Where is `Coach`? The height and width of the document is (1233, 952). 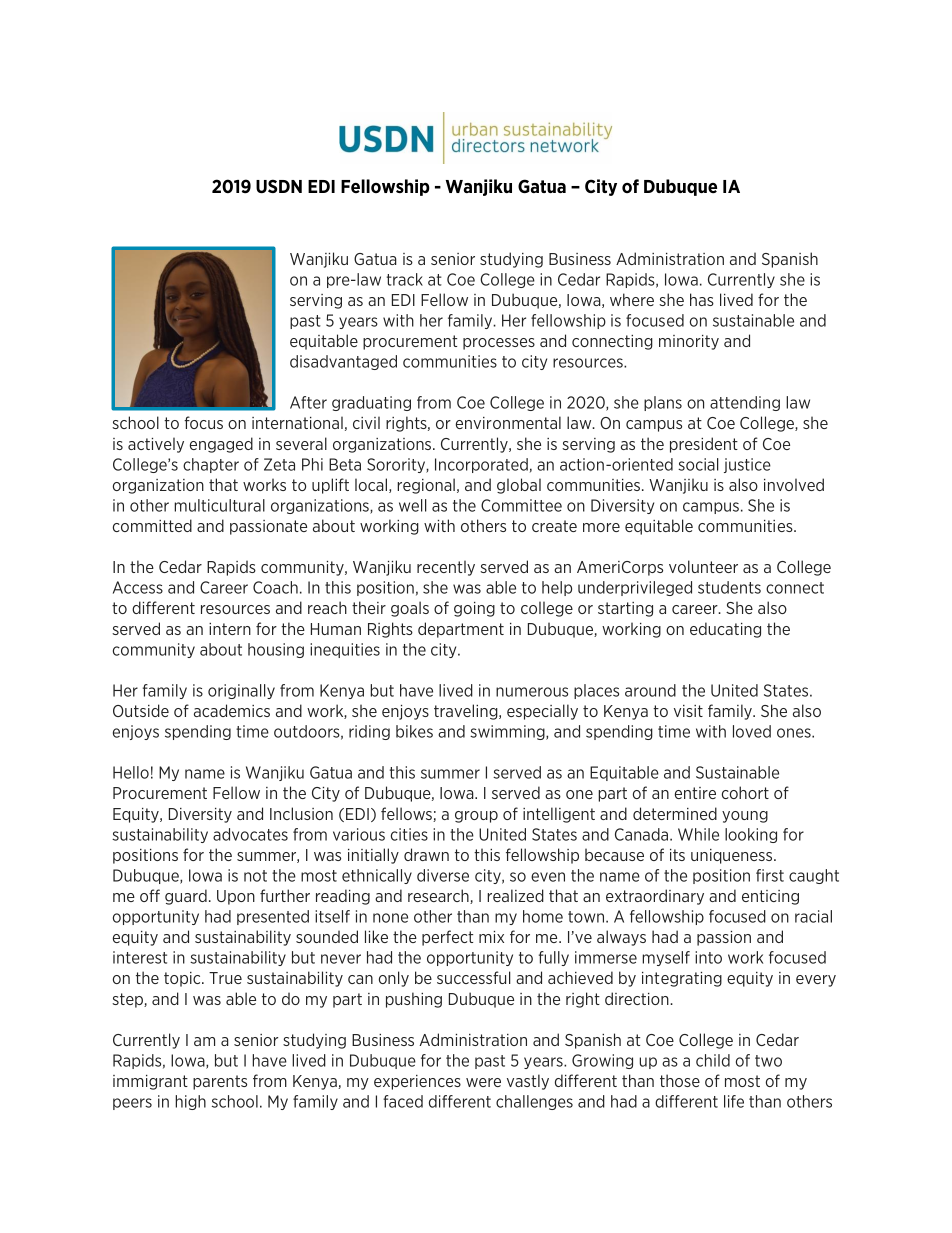
Coach is located at coordinates (275, 587).
